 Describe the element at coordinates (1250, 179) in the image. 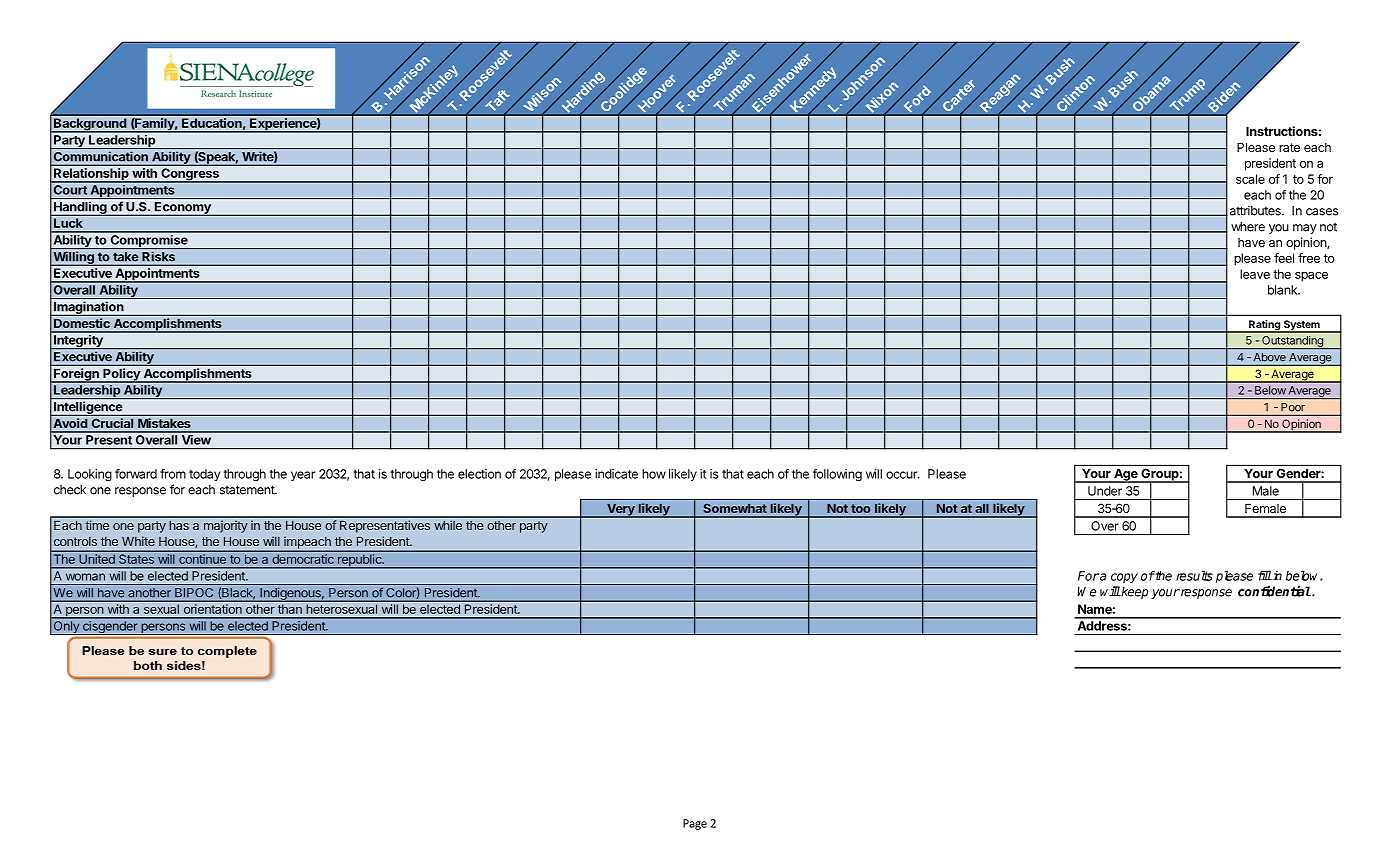

I see `scale` at that location.
